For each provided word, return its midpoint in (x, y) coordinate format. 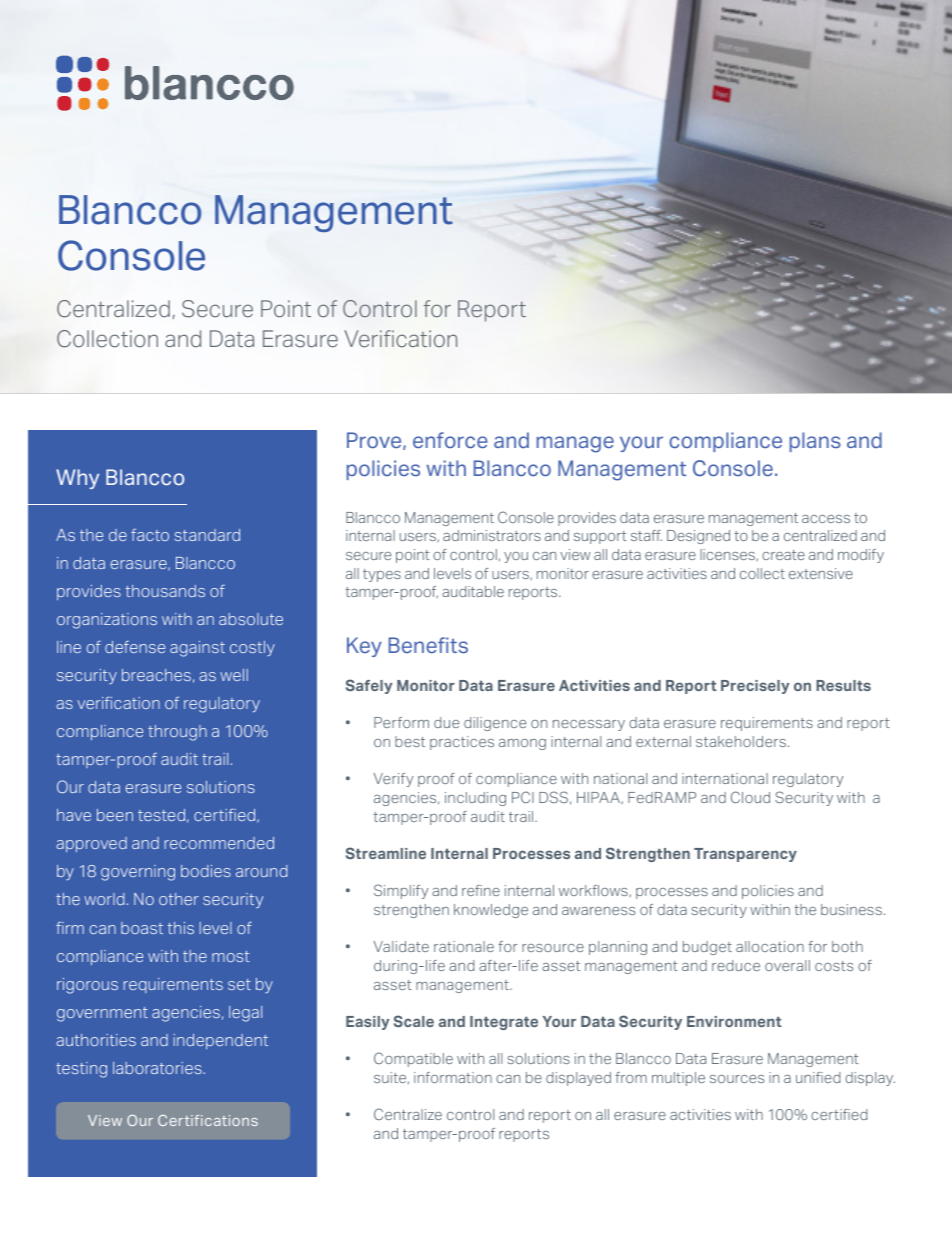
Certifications (208, 1120)
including (475, 799)
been (115, 815)
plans (815, 442)
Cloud (750, 797)
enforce (450, 440)
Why (77, 479)
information (453, 1077)
